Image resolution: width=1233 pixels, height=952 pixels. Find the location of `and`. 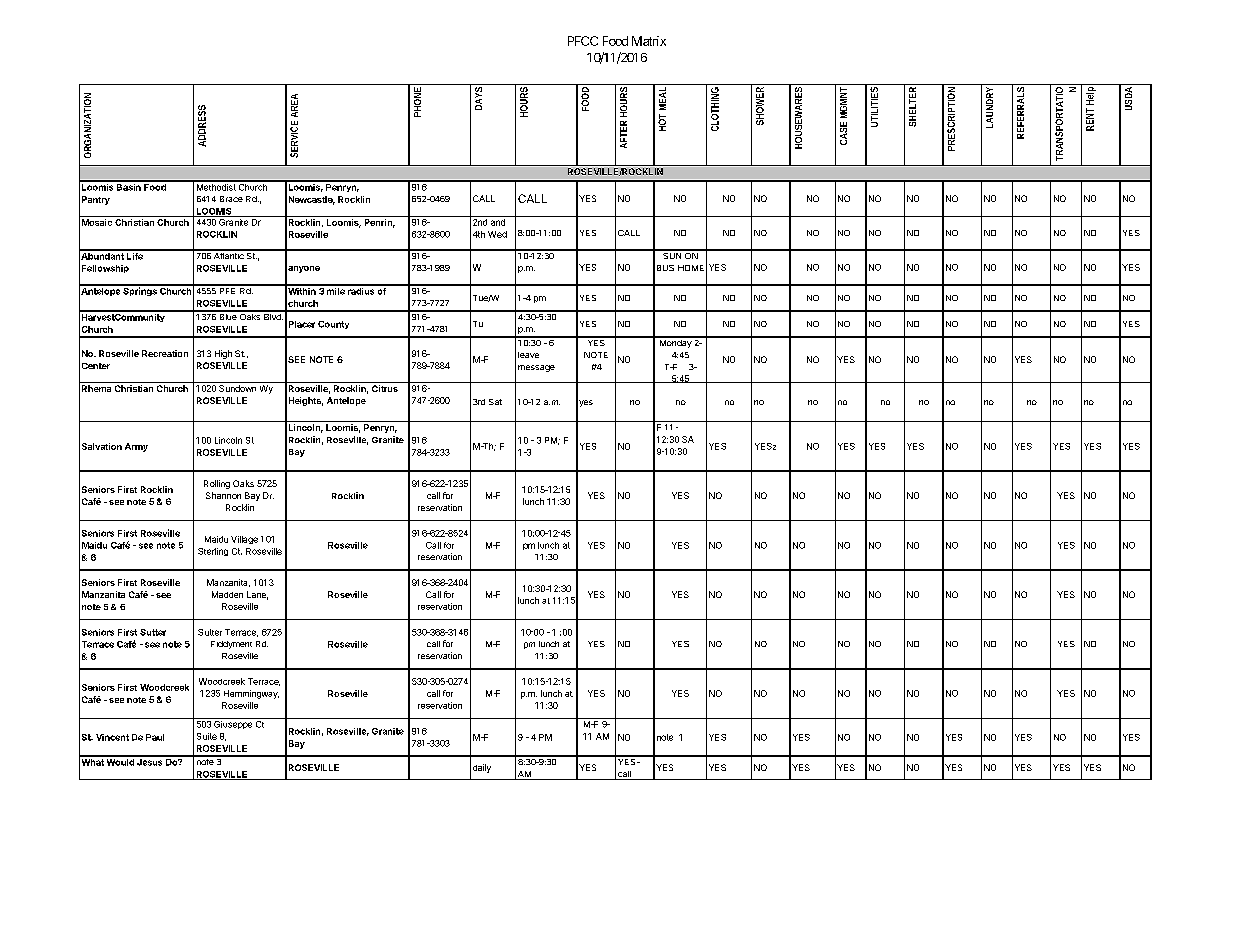

and is located at coordinates (497, 221).
